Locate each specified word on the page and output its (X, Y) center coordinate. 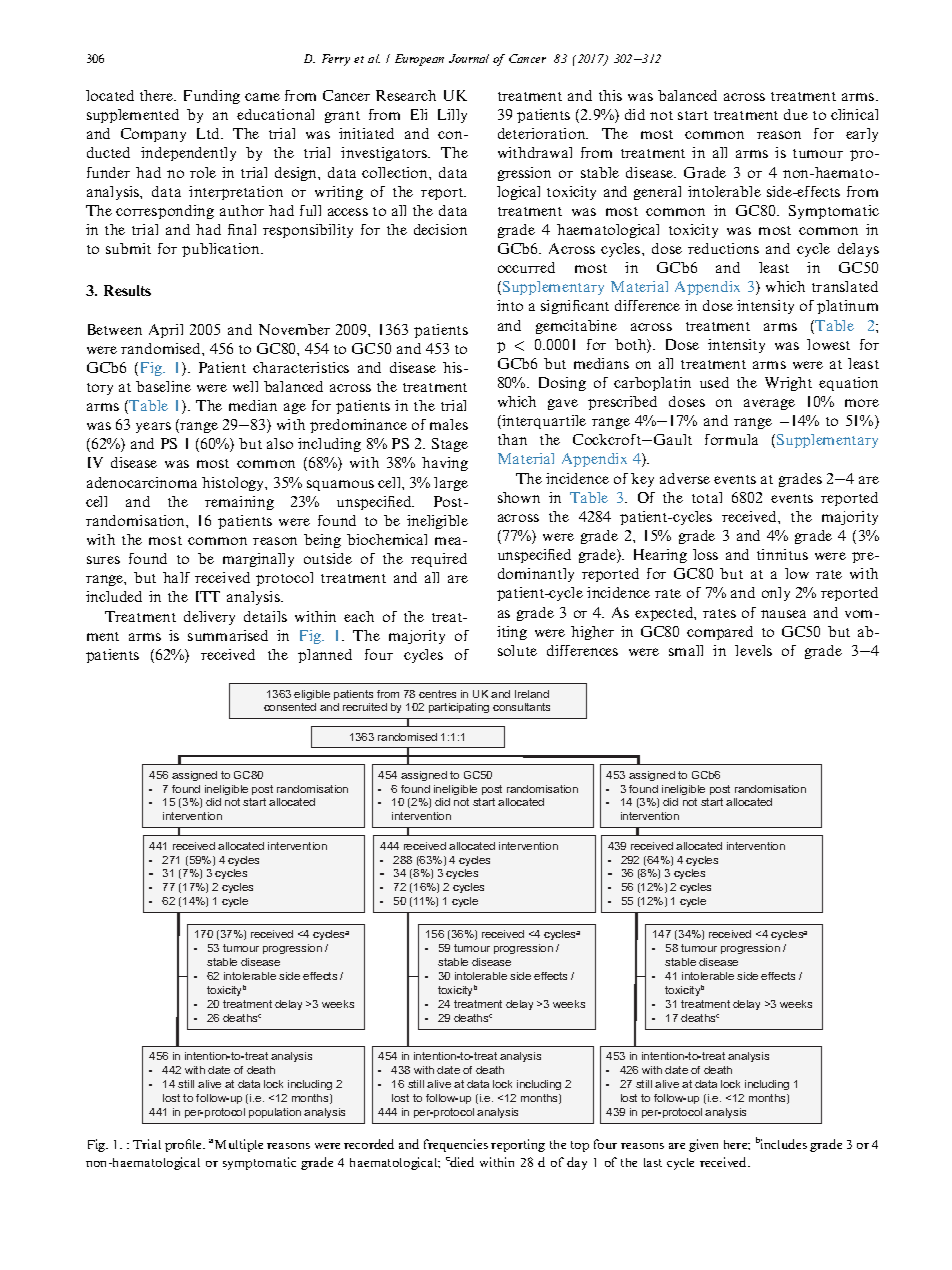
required (439, 560)
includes (784, 1144)
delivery (209, 618)
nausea (783, 614)
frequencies (456, 1145)
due (796, 114)
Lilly (452, 116)
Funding (212, 97)
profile (185, 1145)
